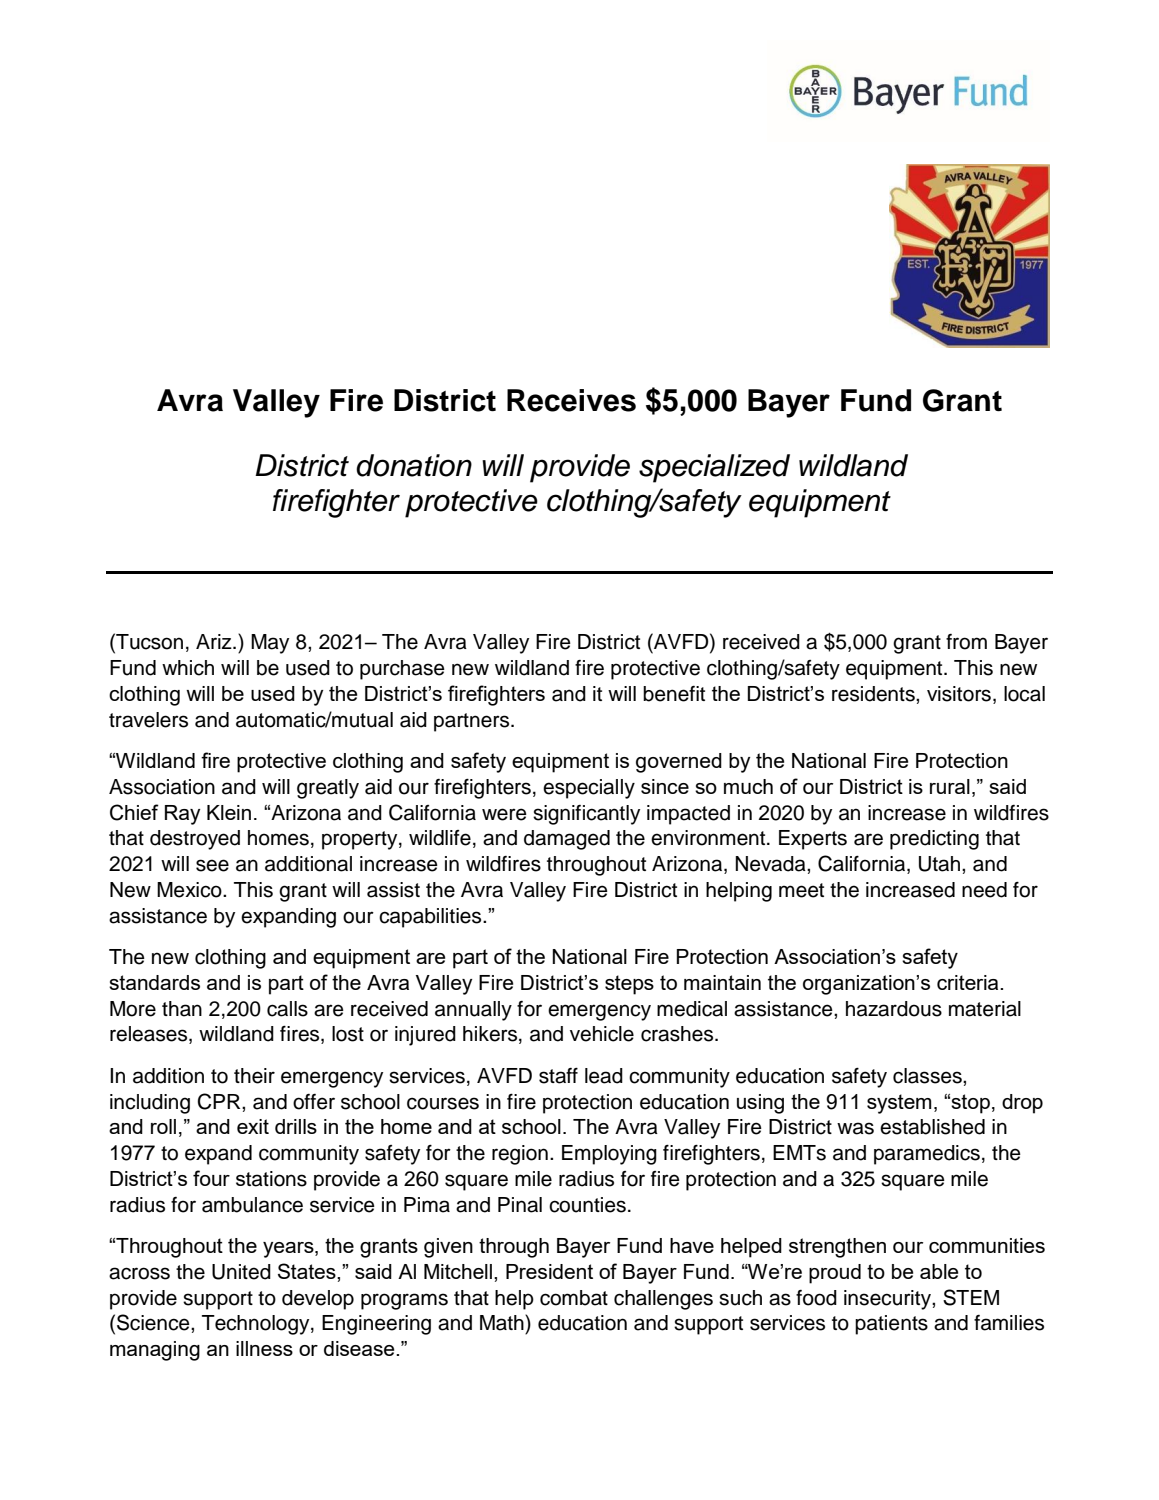  I want to click on benefit, so click(674, 694).
